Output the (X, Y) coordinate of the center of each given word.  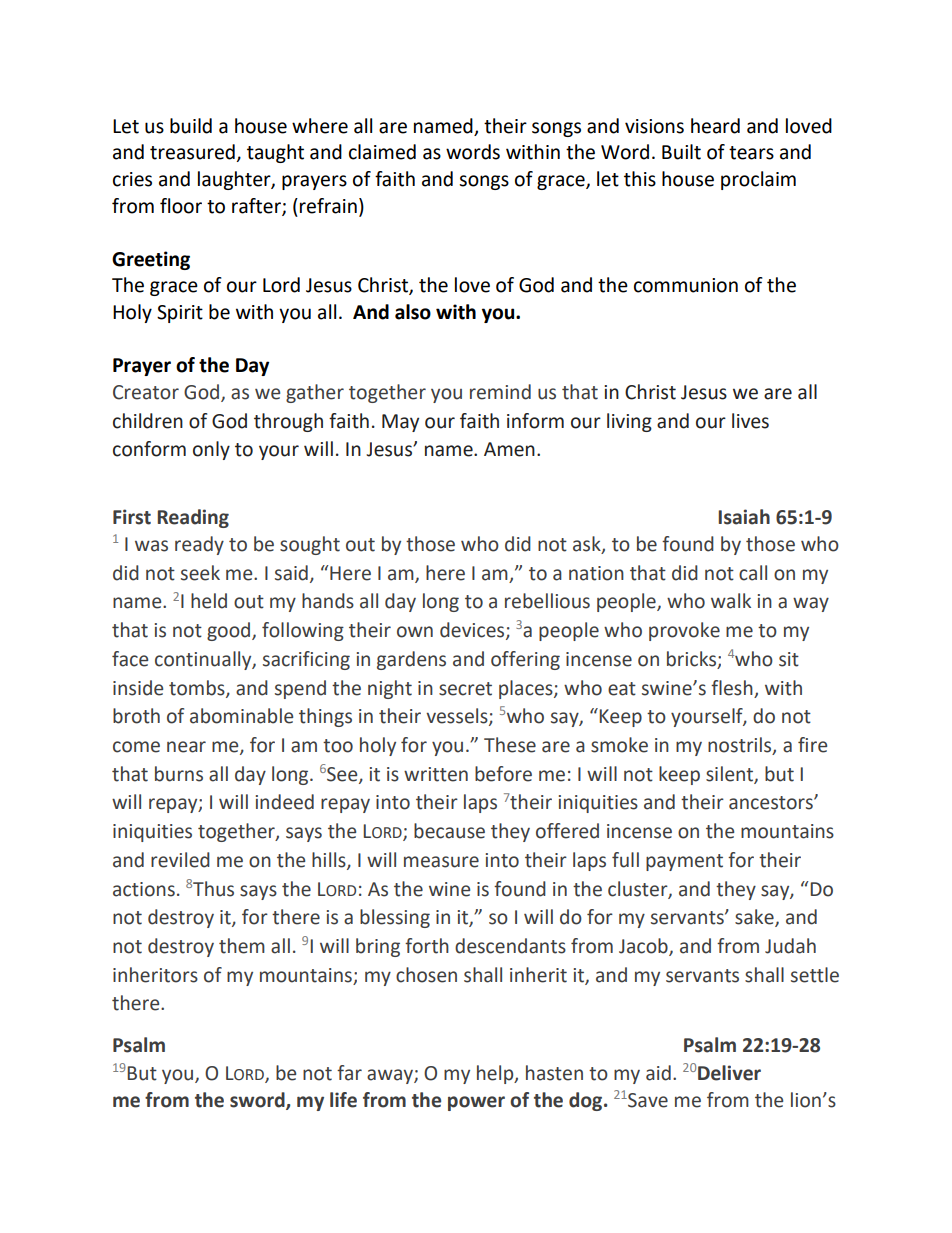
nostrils (741, 746)
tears (751, 153)
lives (750, 421)
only (211, 450)
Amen (509, 449)
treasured (192, 152)
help (496, 1074)
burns (179, 774)
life (343, 1100)
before (503, 774)
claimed (382, 152)
